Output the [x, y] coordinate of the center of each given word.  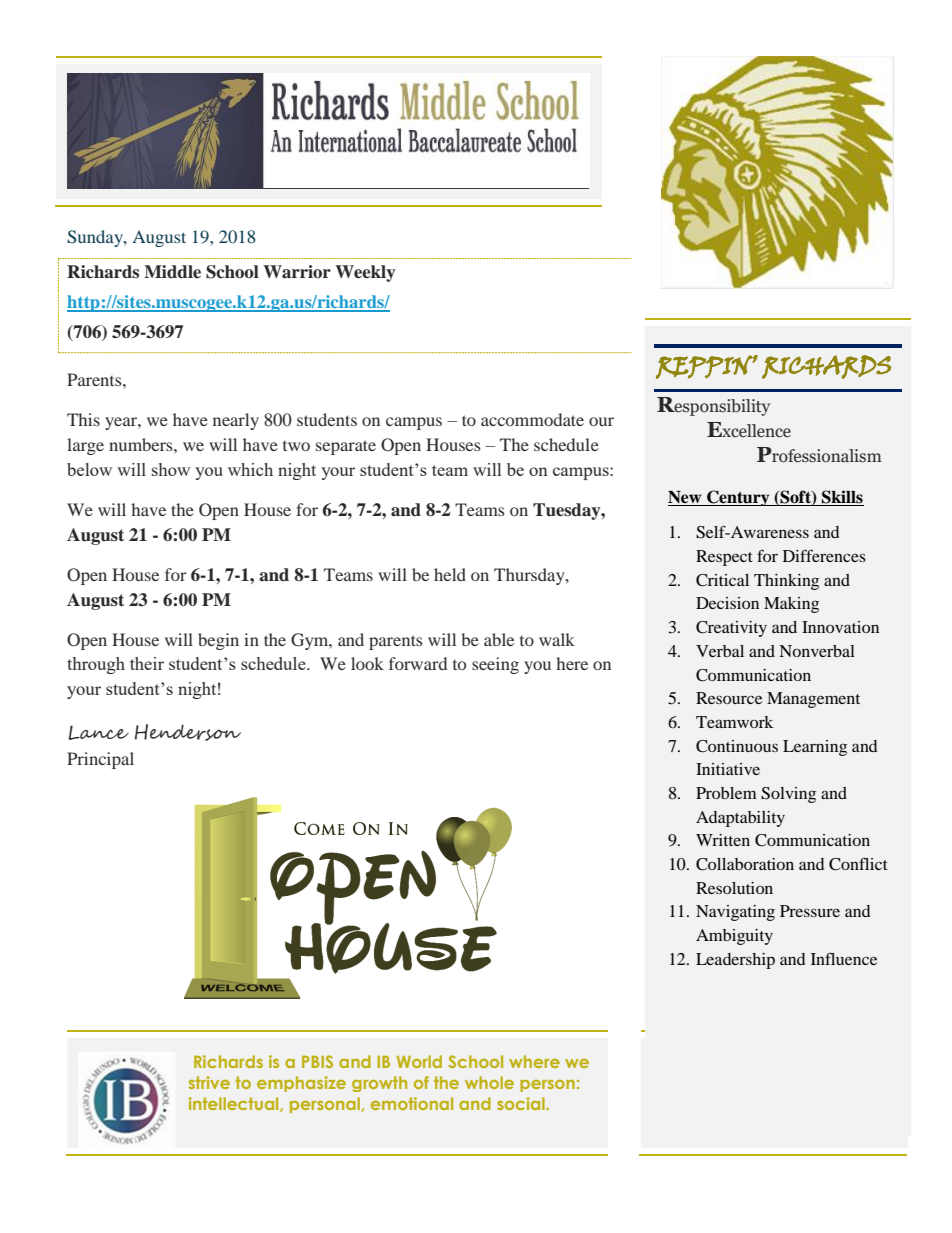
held [450, 574]
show [171, 469]
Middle [172, 272]
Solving [788, 795]
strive [209, 1082]
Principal [100, 760]
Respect [724, 558]
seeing [495, 665]
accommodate [532, 419]
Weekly [365, 273]
